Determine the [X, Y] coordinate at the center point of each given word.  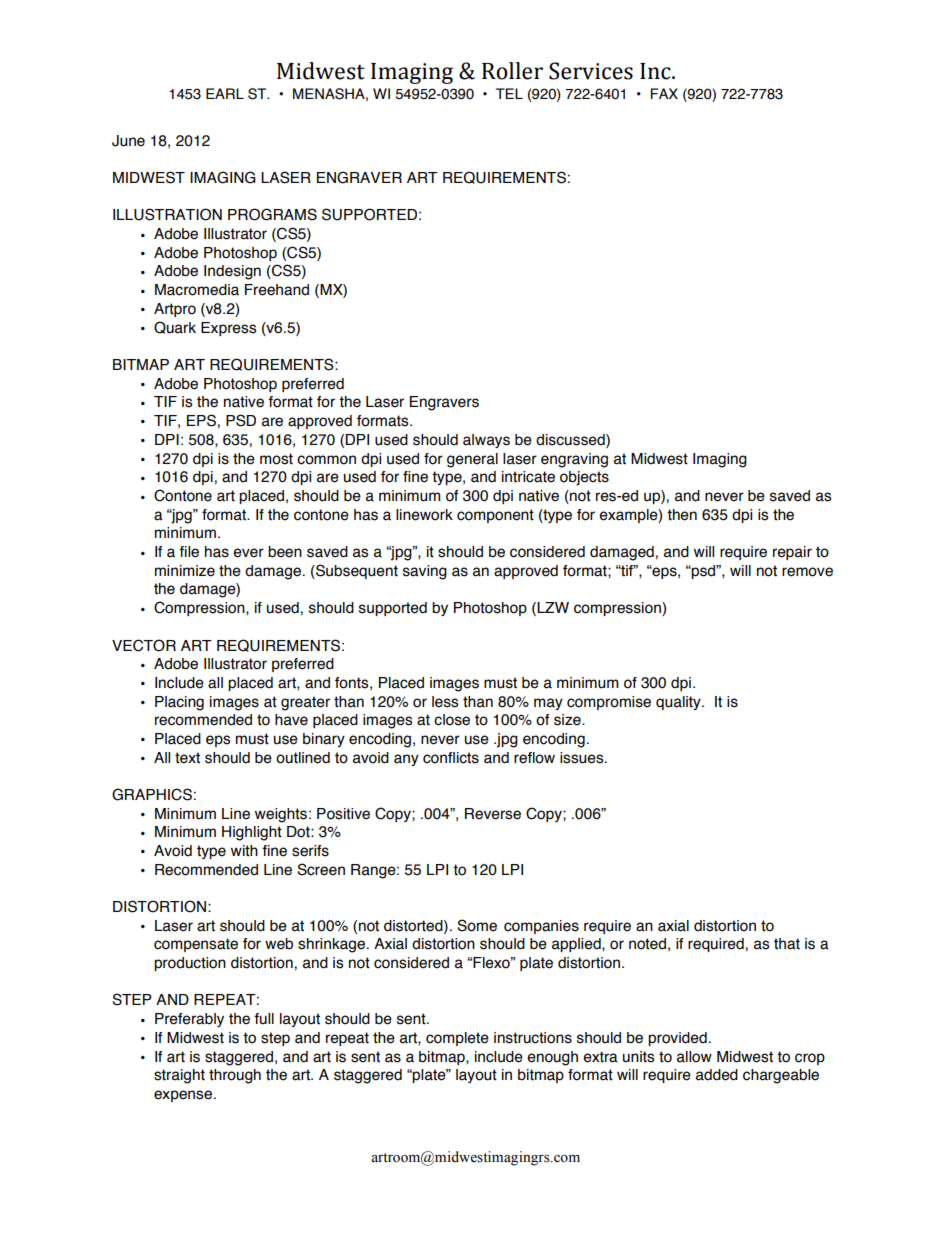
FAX [664, 93]
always [486, 441]
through [235, 1076]
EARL [225, 93]
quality [679, 703]
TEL [509, 93]
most [276, 459]
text [187, 758]
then [682, 515]
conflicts [451, 758]
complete [457, 1039]
